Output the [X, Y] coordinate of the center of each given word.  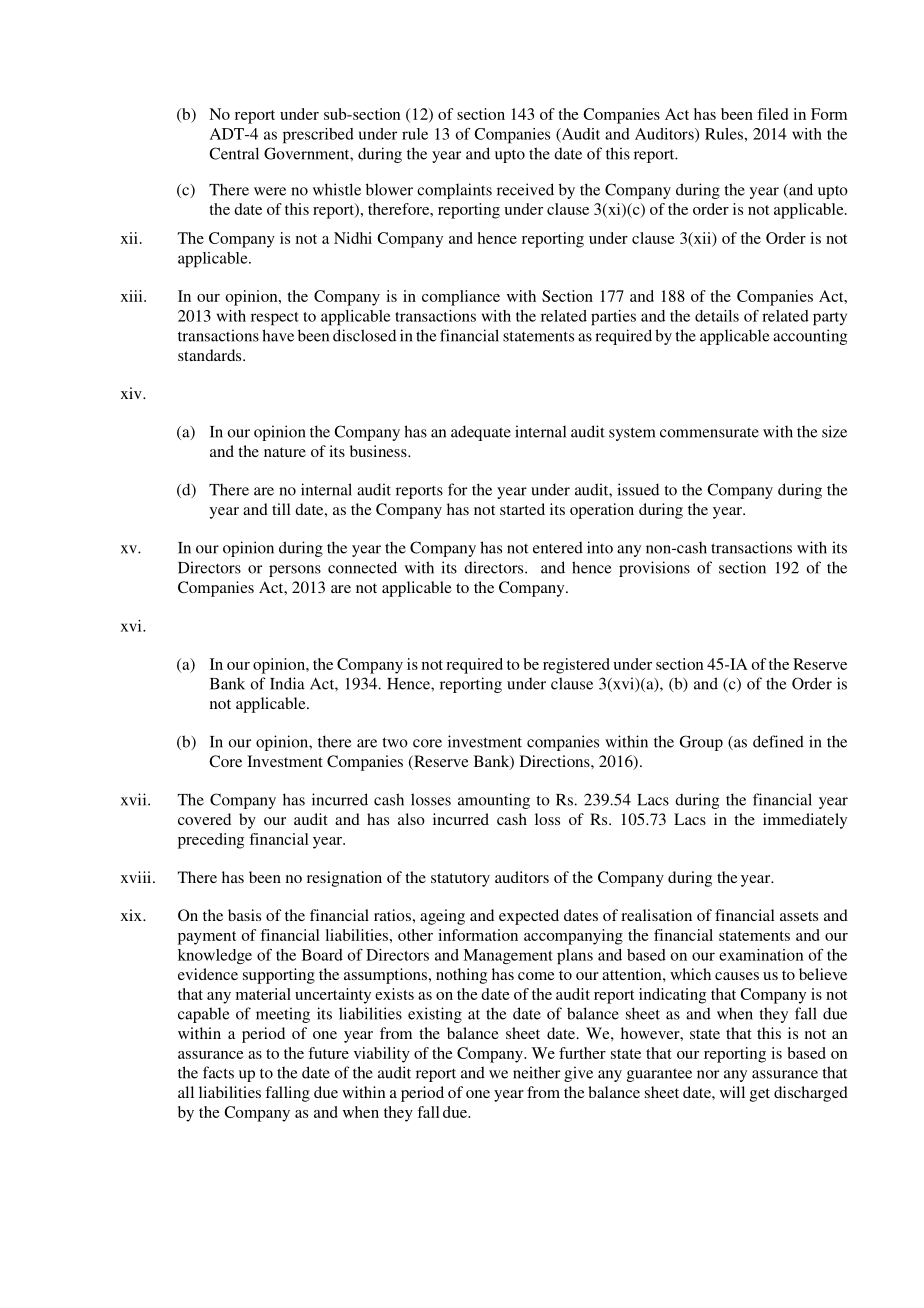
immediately [805, 821]
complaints [454, 191]
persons [295, 571]
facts [218, 1072]
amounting [494, 801]
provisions [654, 569]
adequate [481, 433]
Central [234, 153]
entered [558, 547]
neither [536, 1072]
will [732, 1092]
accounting [810, 337]
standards [211, 355]
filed [772, 114]
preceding [211, 841]
